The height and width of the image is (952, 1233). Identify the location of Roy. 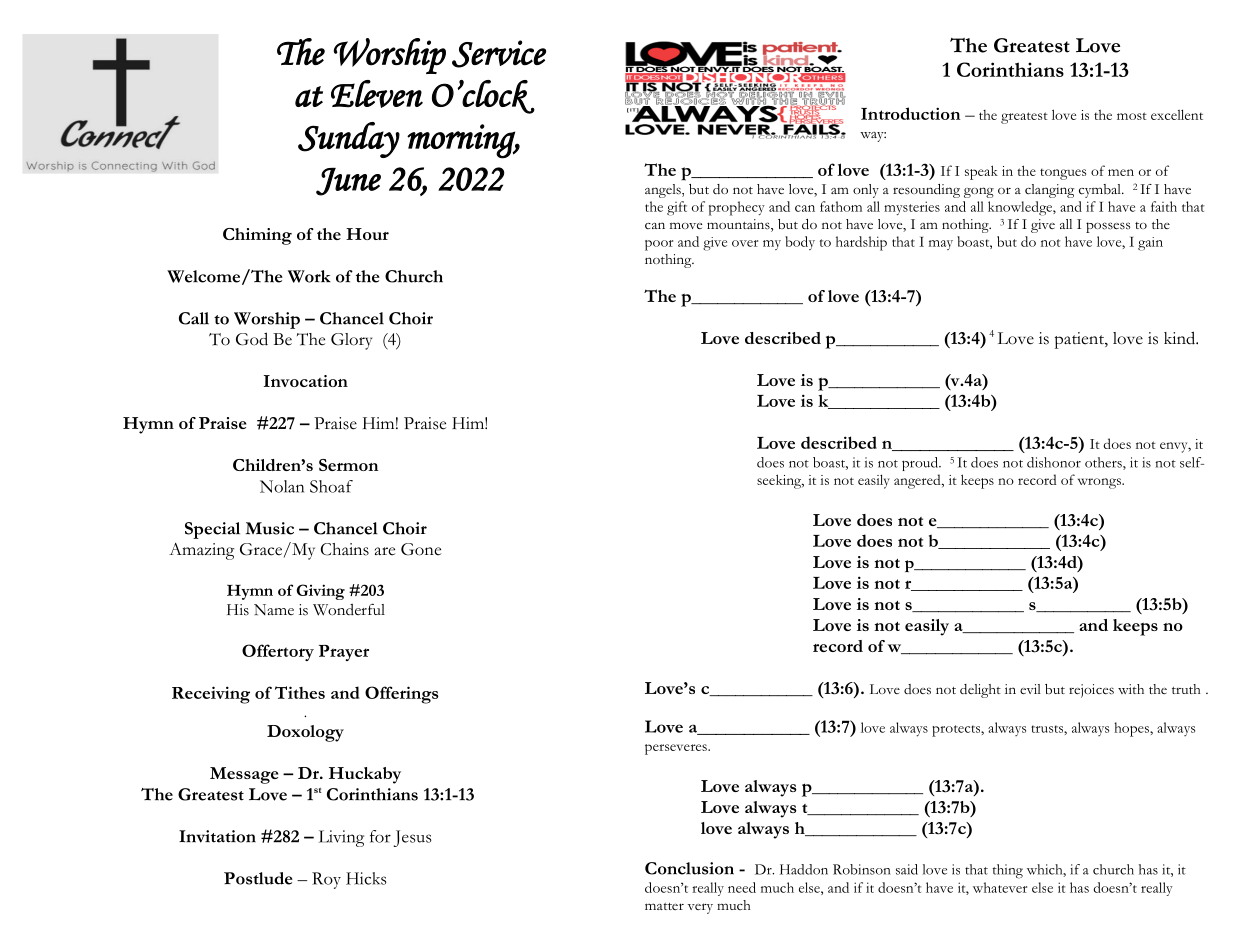
(326, 880).
